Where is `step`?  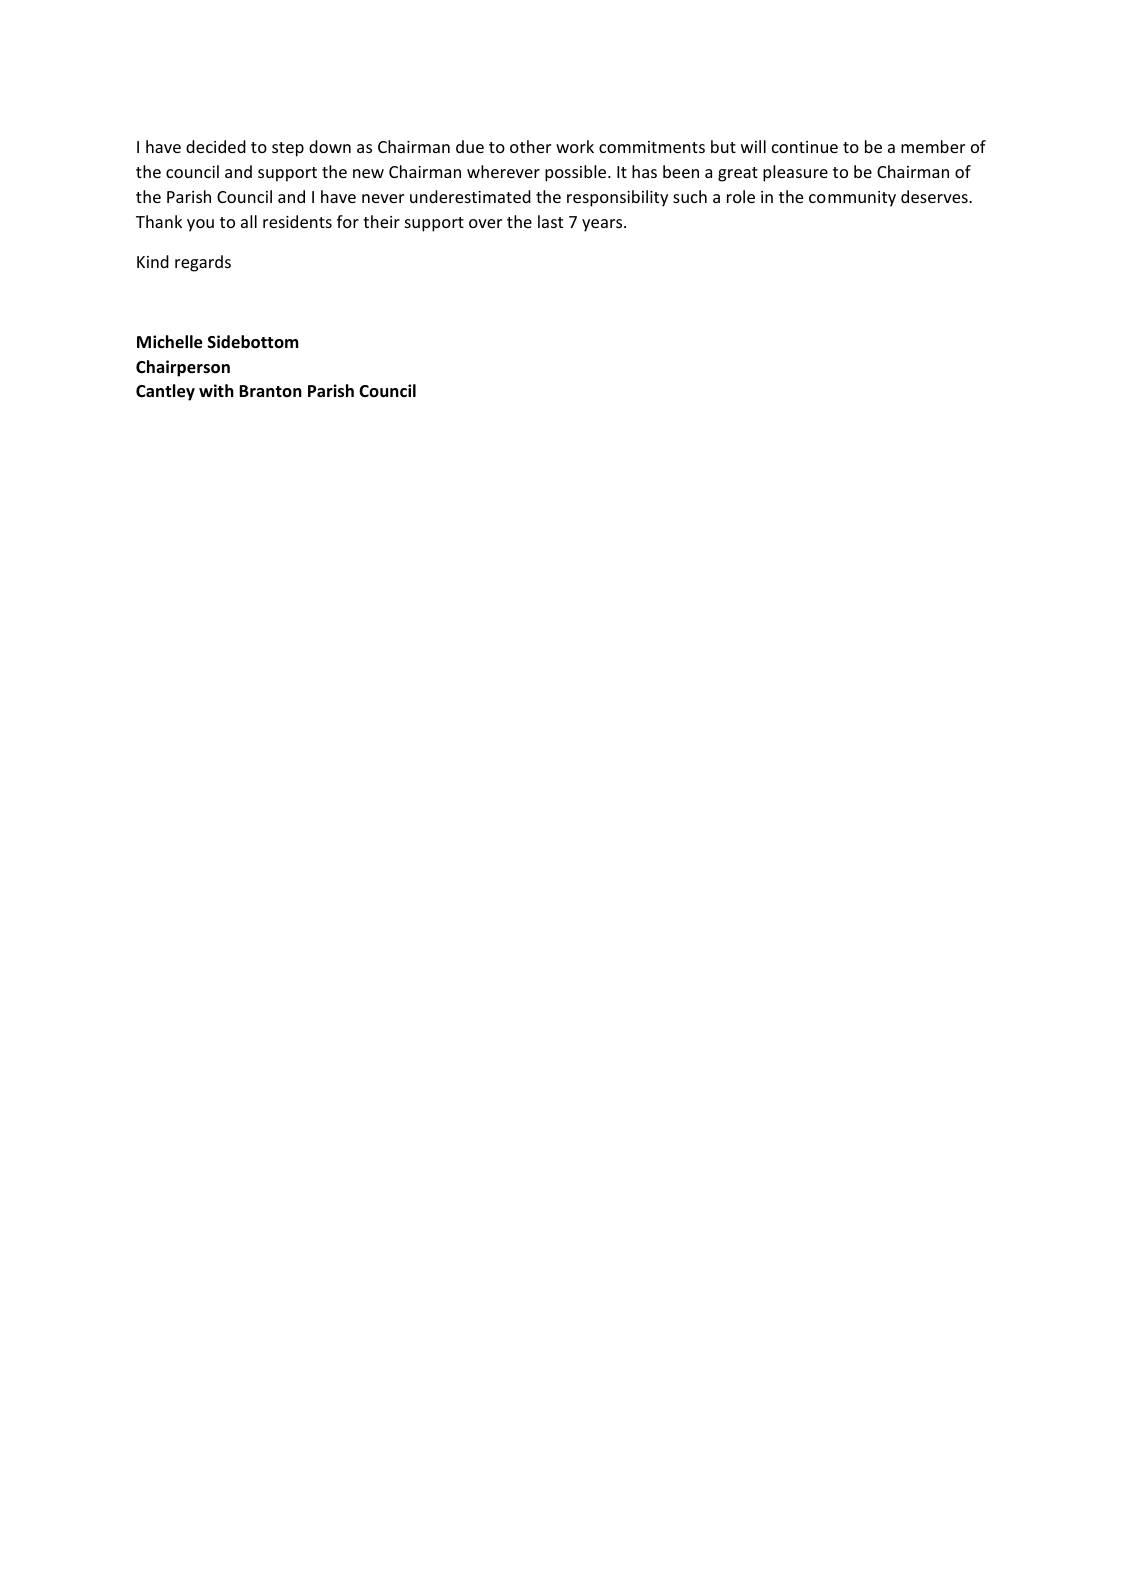
step is located at coordinates (288, 149).
